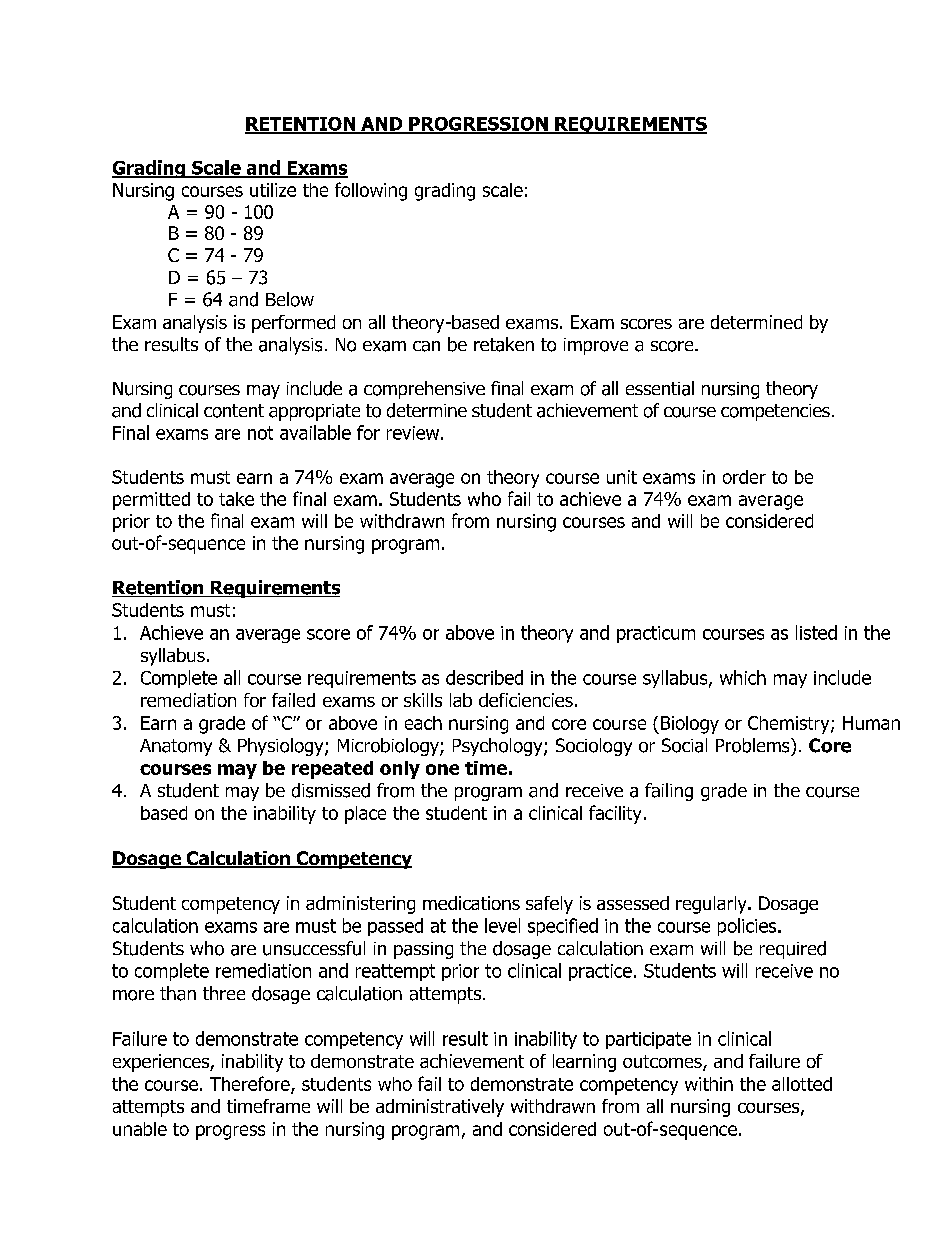  What do you see at coordinates (743, 677) in the screenshot?
I see `which` at bounding box center [743, 677].
